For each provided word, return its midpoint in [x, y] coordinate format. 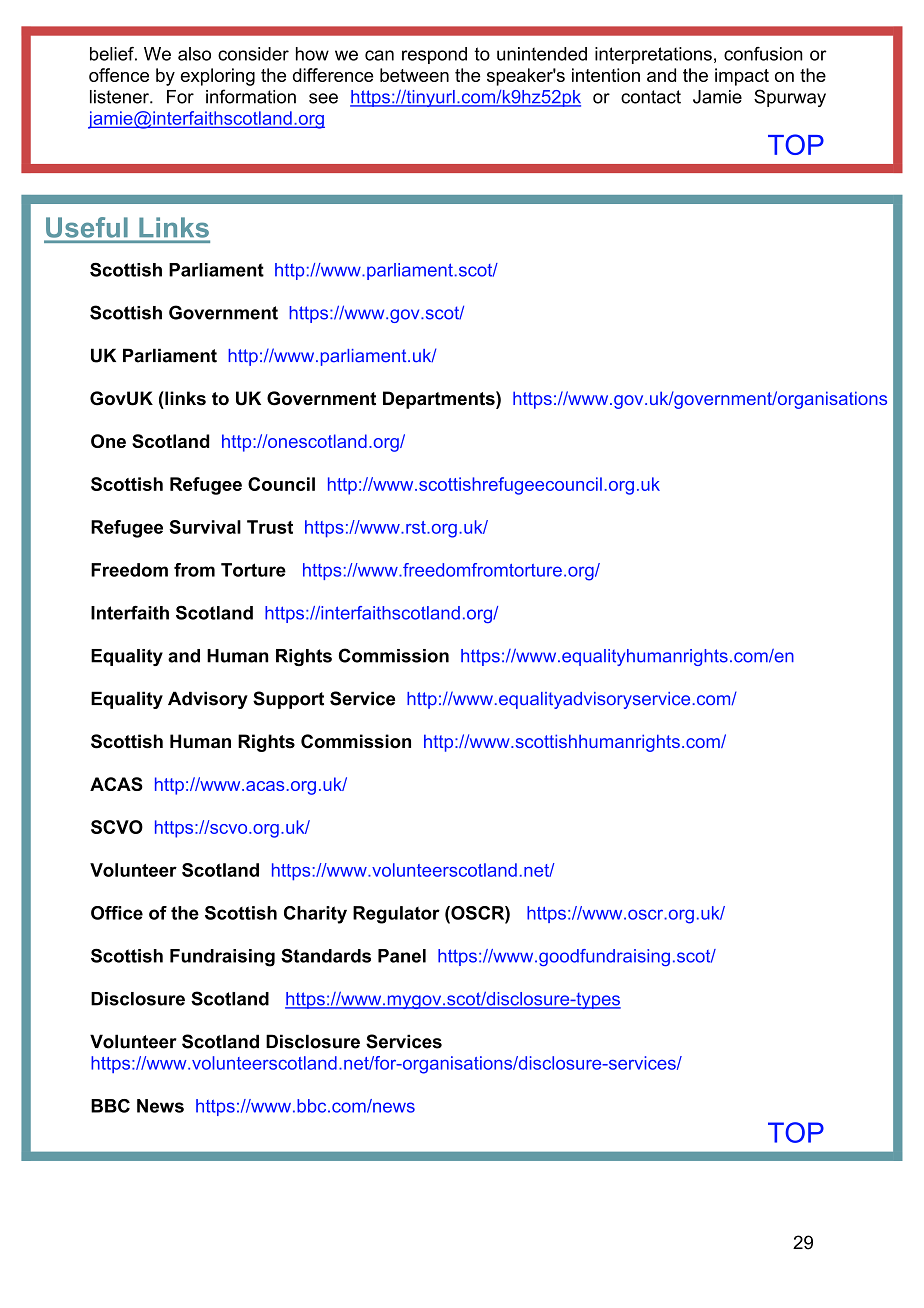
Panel [402, 956]
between [414, 75]
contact [651, 97]
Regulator [396, 915]
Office [117, 913]
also [194, 54]
